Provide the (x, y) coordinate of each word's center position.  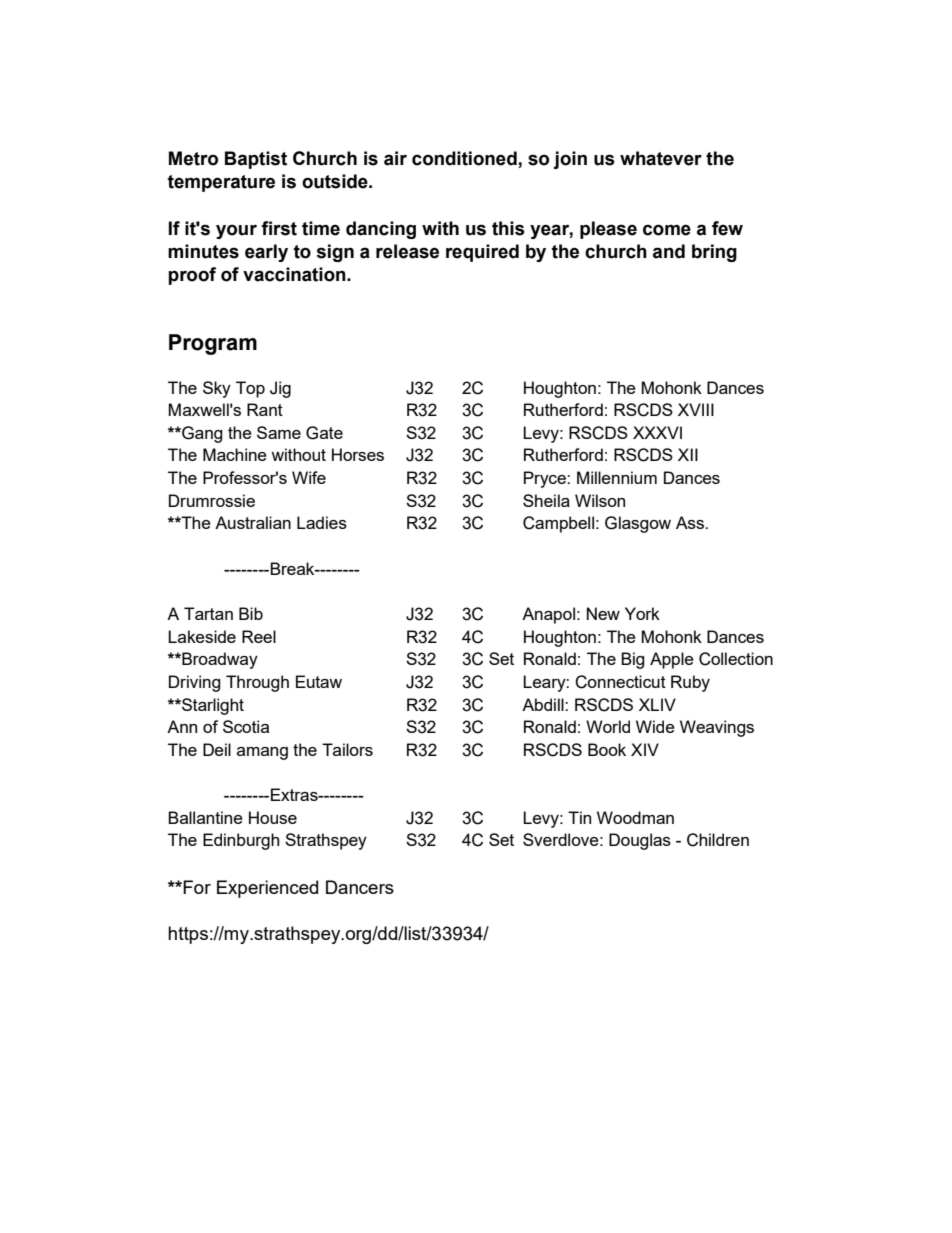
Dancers (360, 887)
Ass (691, 522)
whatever (661, 158)
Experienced (267, 889)
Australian (253, 522)
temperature (221, 183)
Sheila (546, 500)
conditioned (465, 159)
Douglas (640, 841)
